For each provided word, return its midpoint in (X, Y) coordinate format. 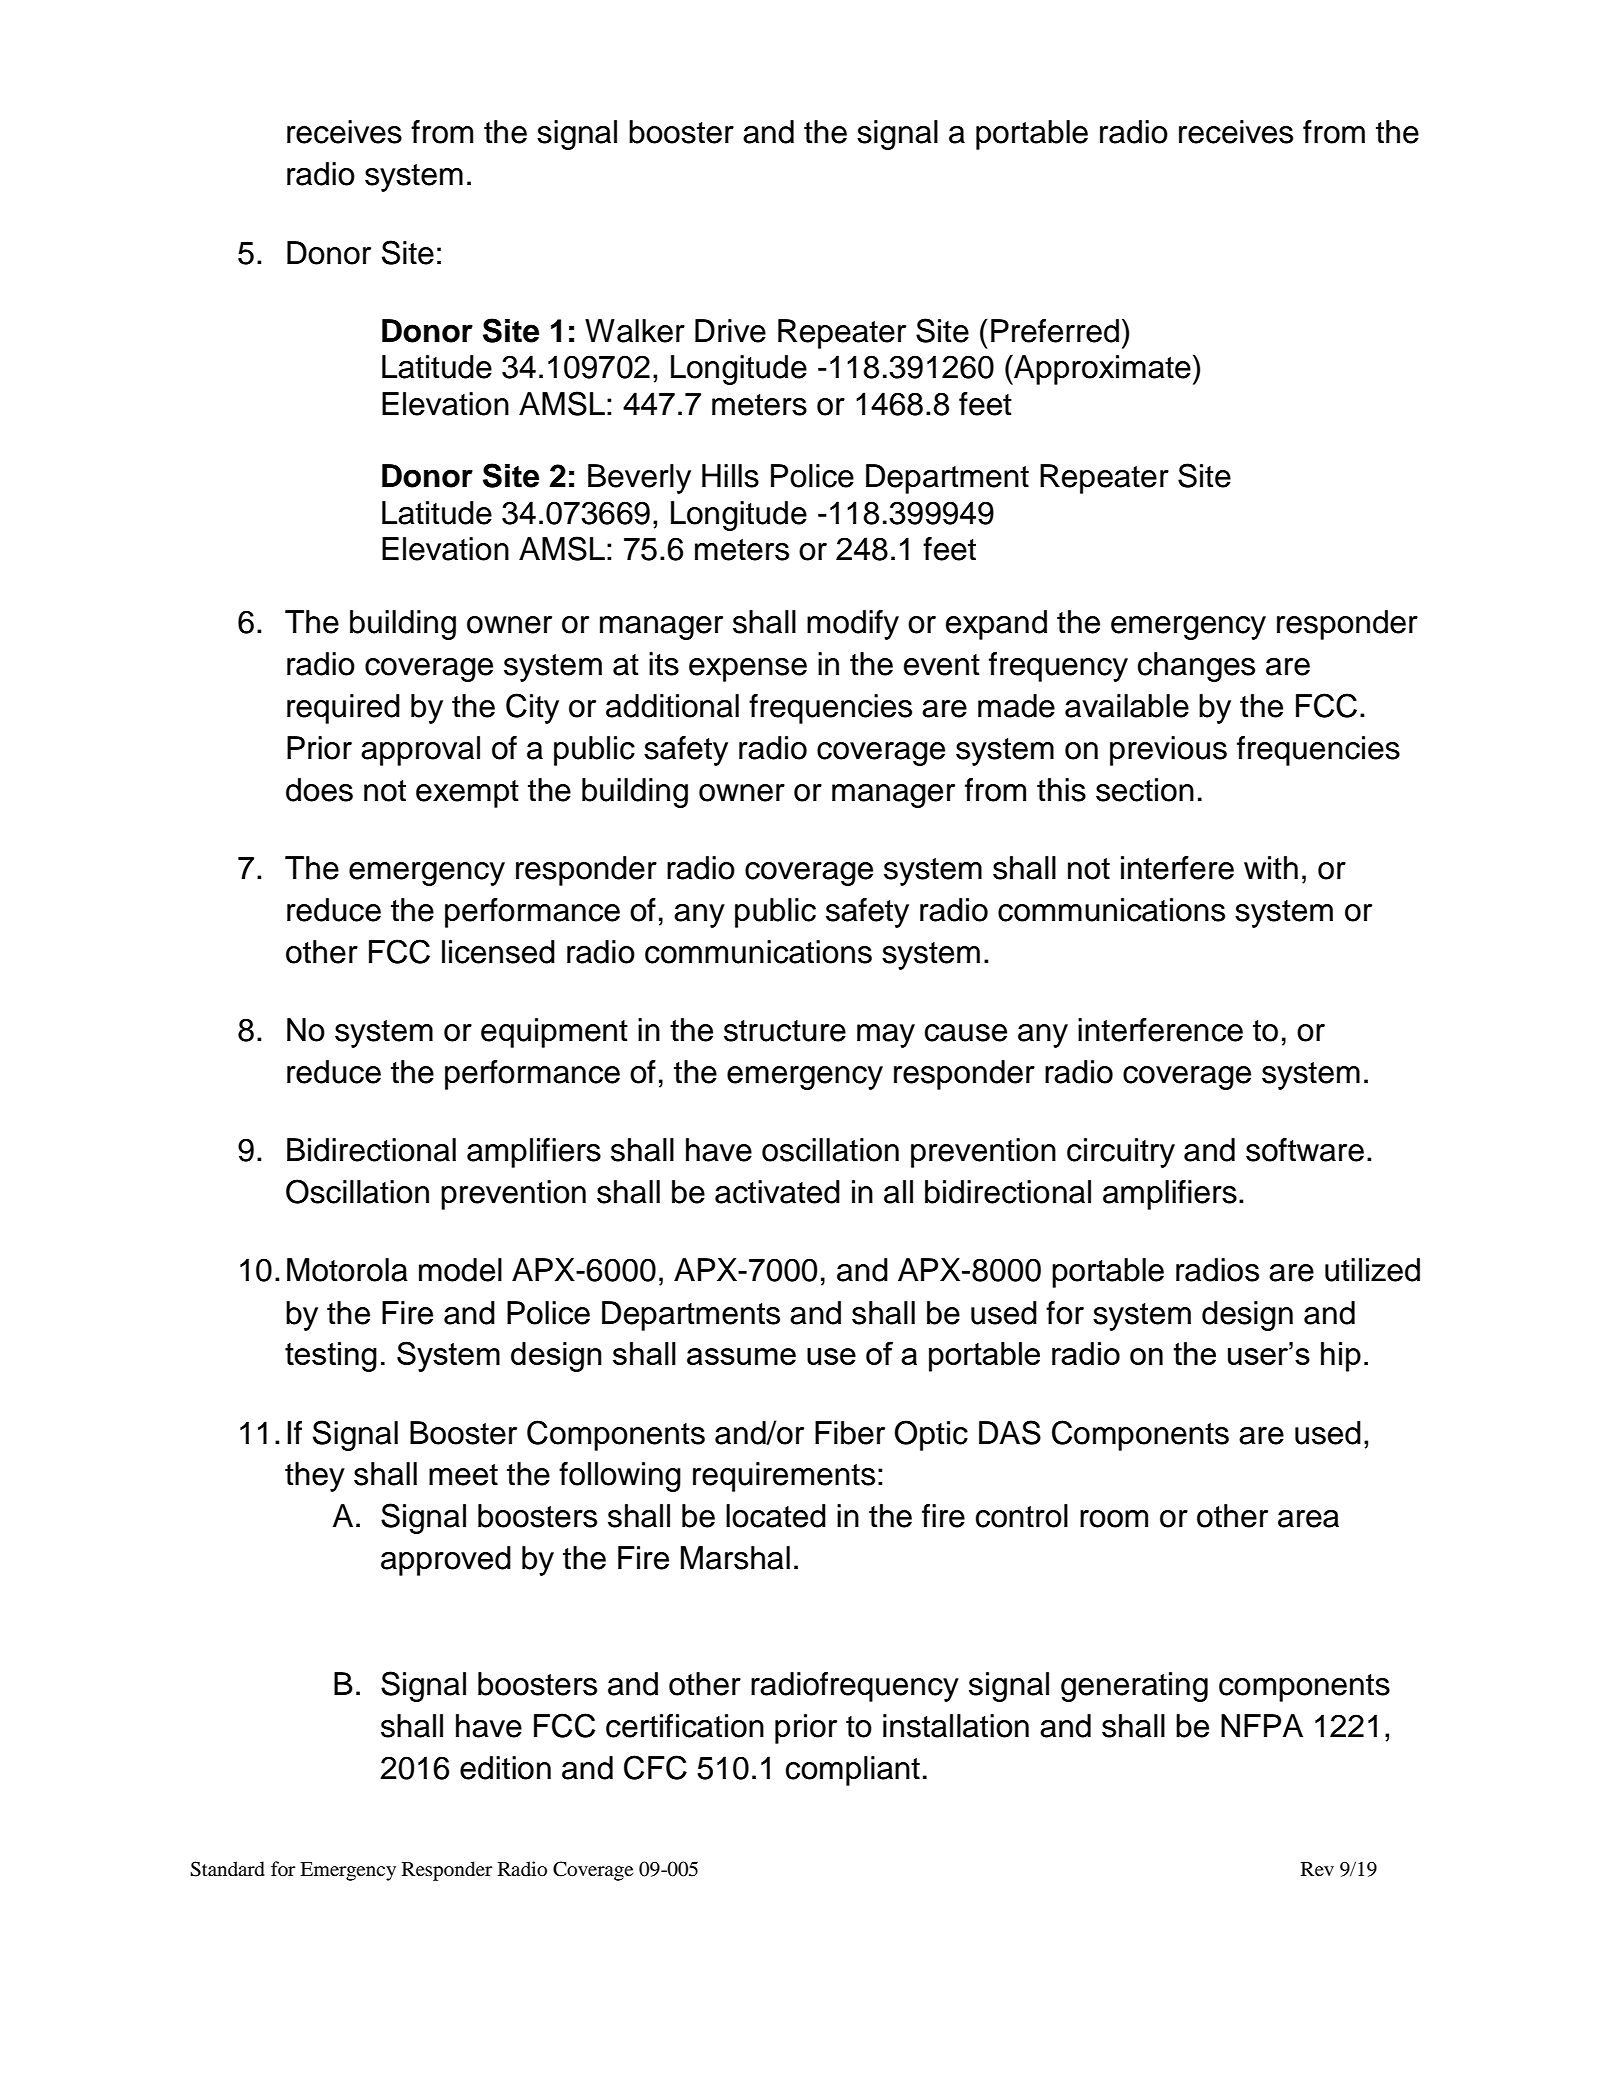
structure (785, 1031)
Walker (635, 331)
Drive (730, 331)
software (1305, 1150)
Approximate (1101, 370)
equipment (554, 1033)
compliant (853, 1771)
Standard (227, 1869)
